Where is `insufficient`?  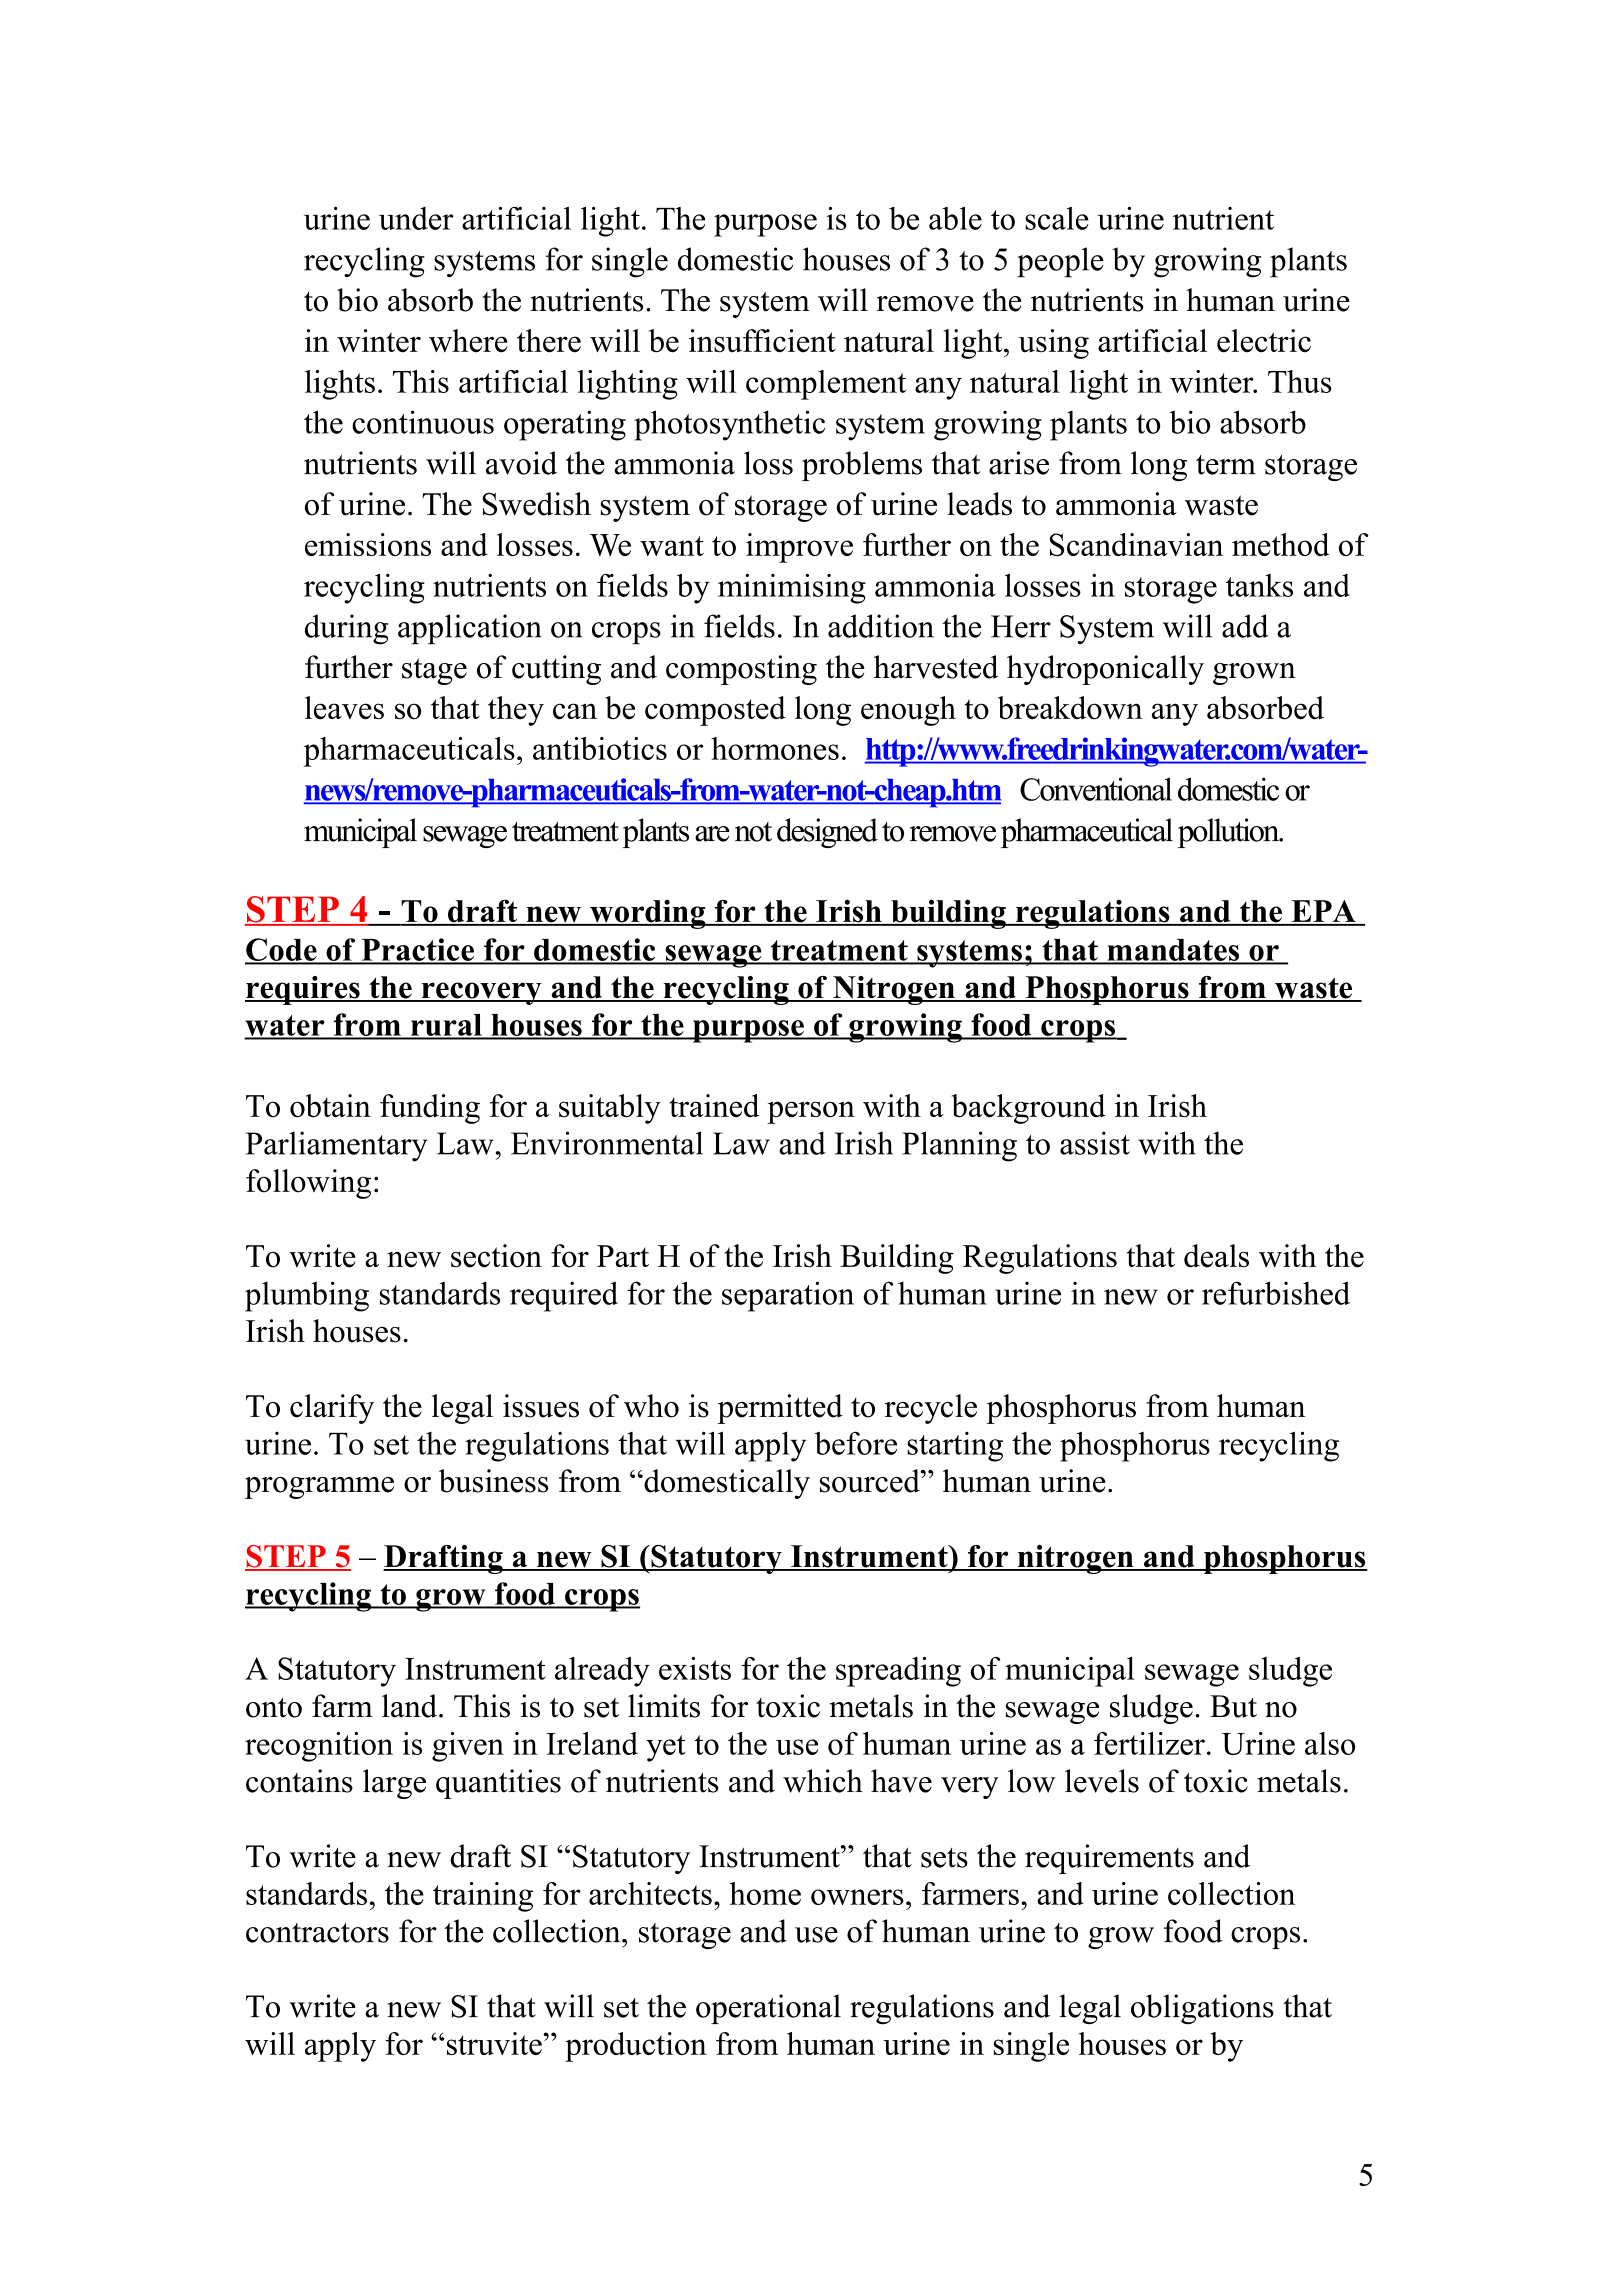
insufficient is located at coordinates (762, 341).
